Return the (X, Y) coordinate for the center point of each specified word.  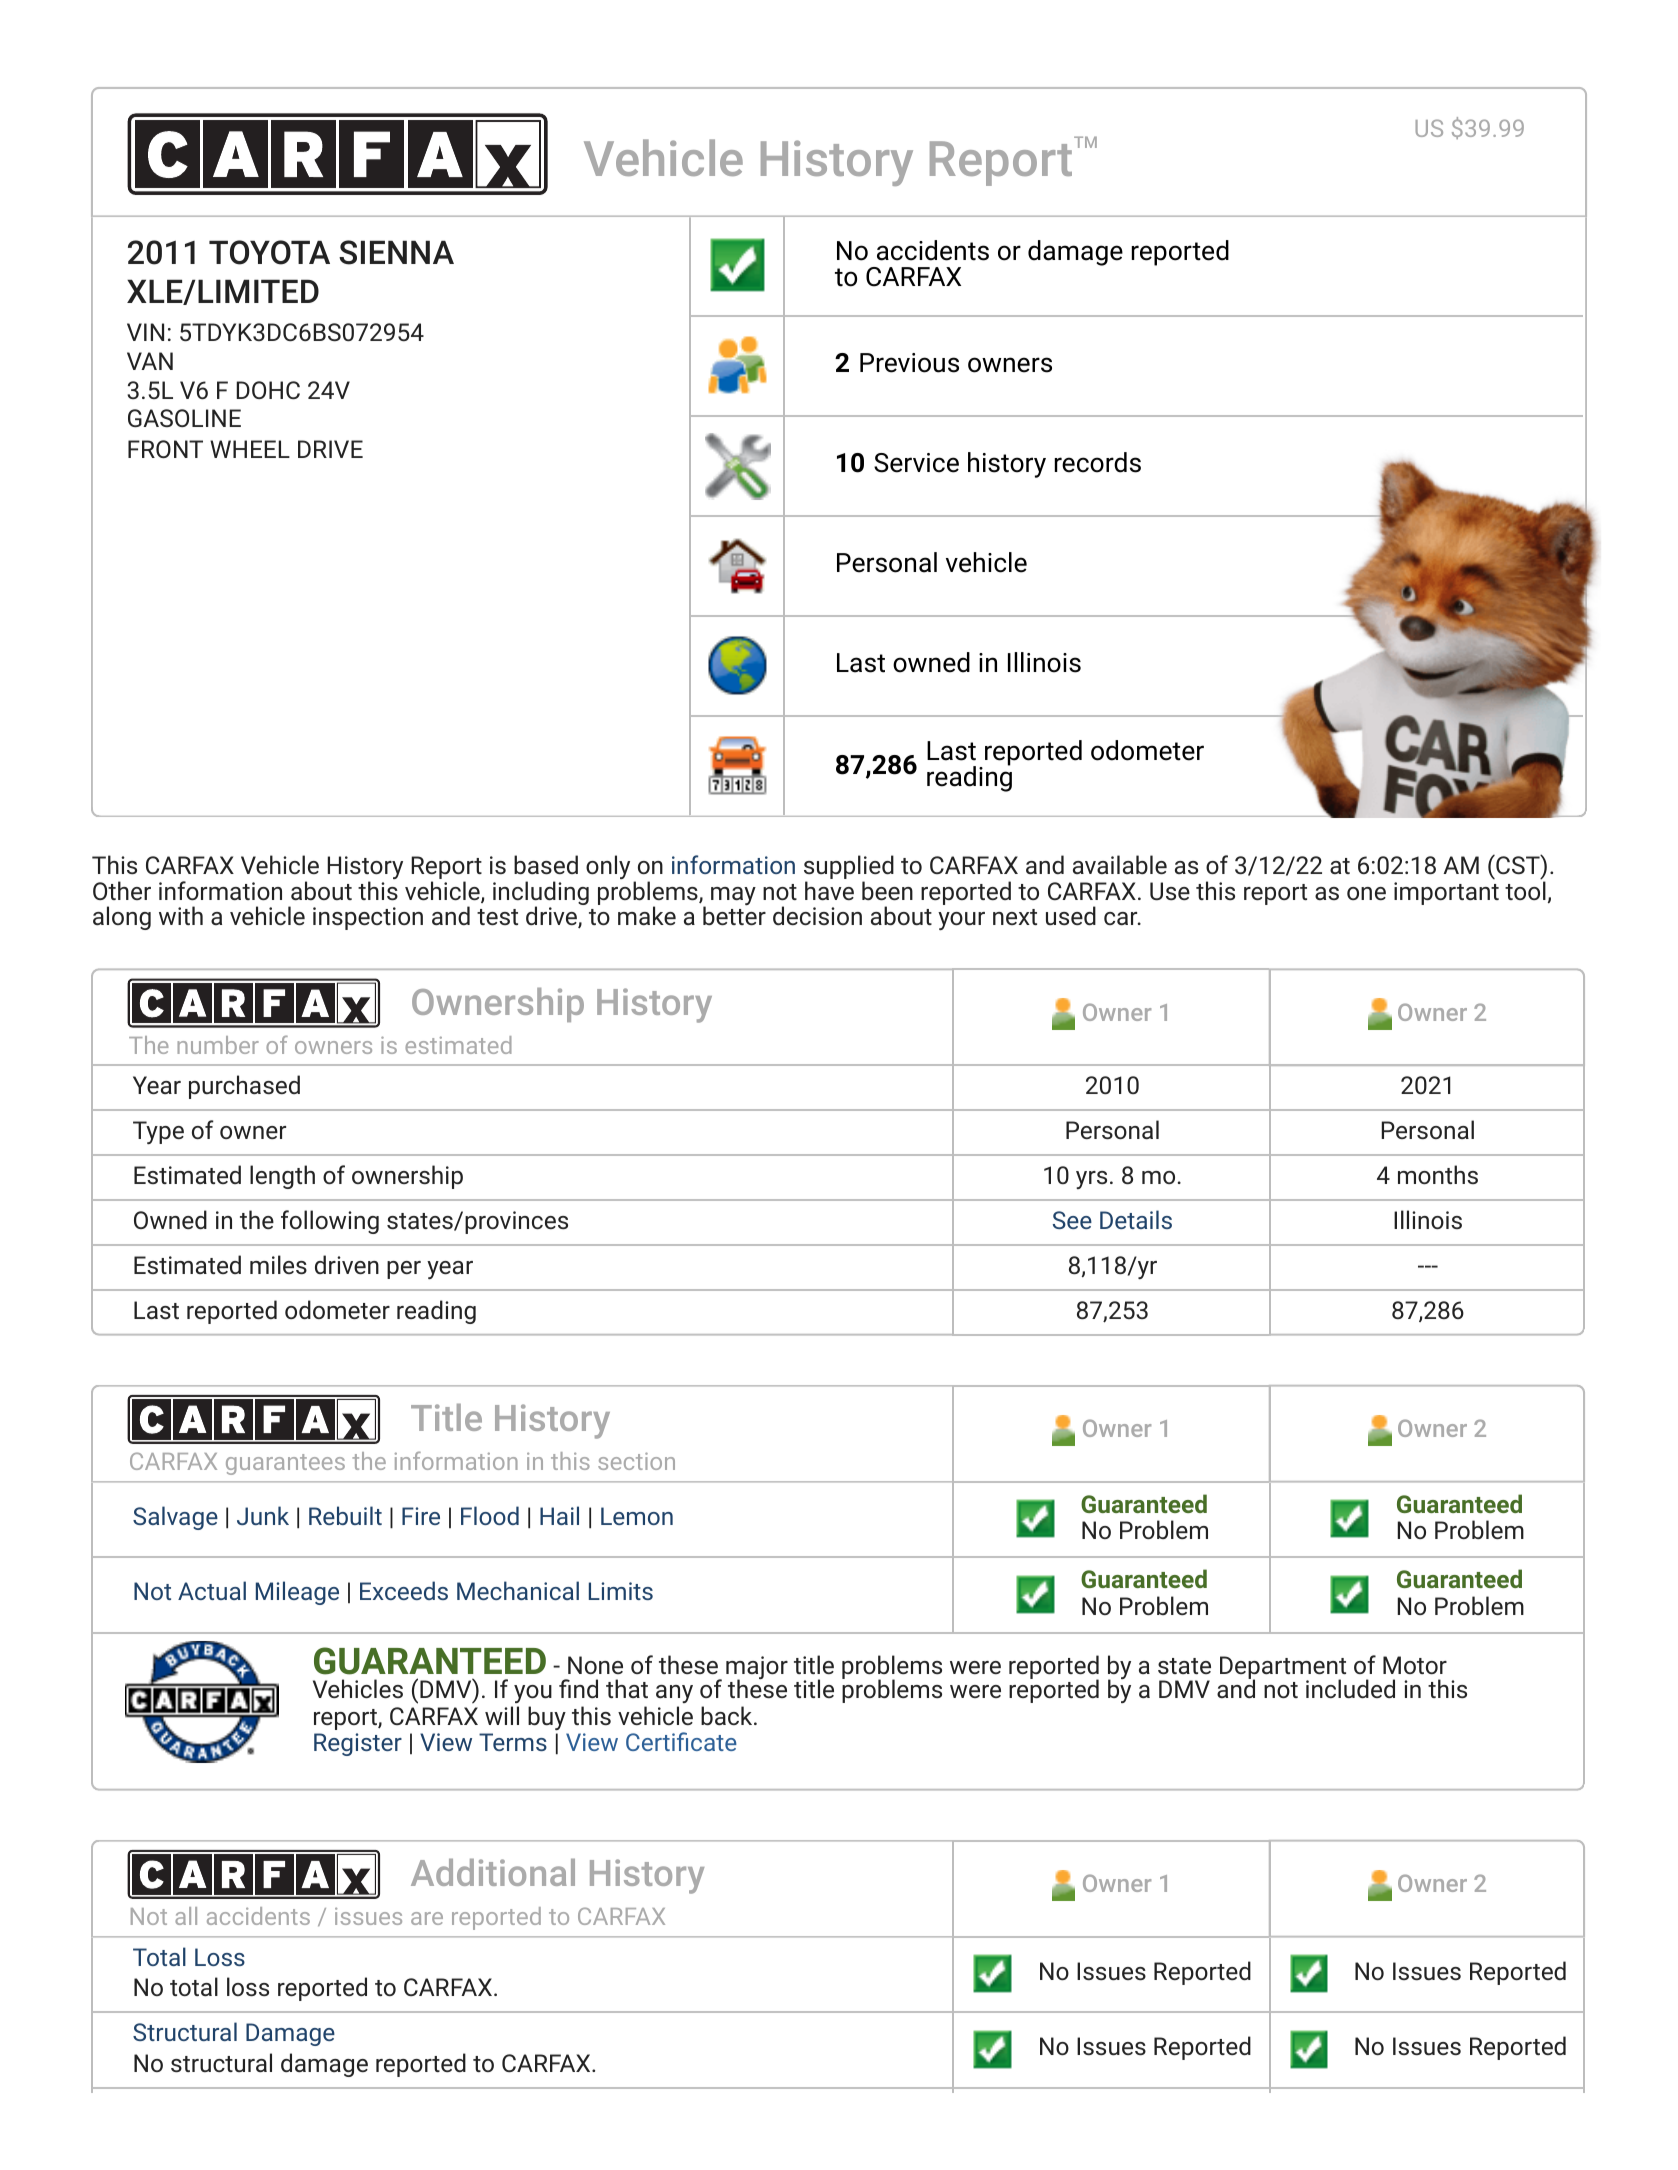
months (1438, 1174)
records (1098, 462)
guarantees (285, 1464)
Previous (909, 363)
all (186, 1916)
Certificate (681, 1741)
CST (1518, 864)
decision (817, 915)
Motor (1415, 1665)
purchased (244, 1087)
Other (122, 890)
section (636, 1461)
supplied (849, 868)
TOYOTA (269, 252)
